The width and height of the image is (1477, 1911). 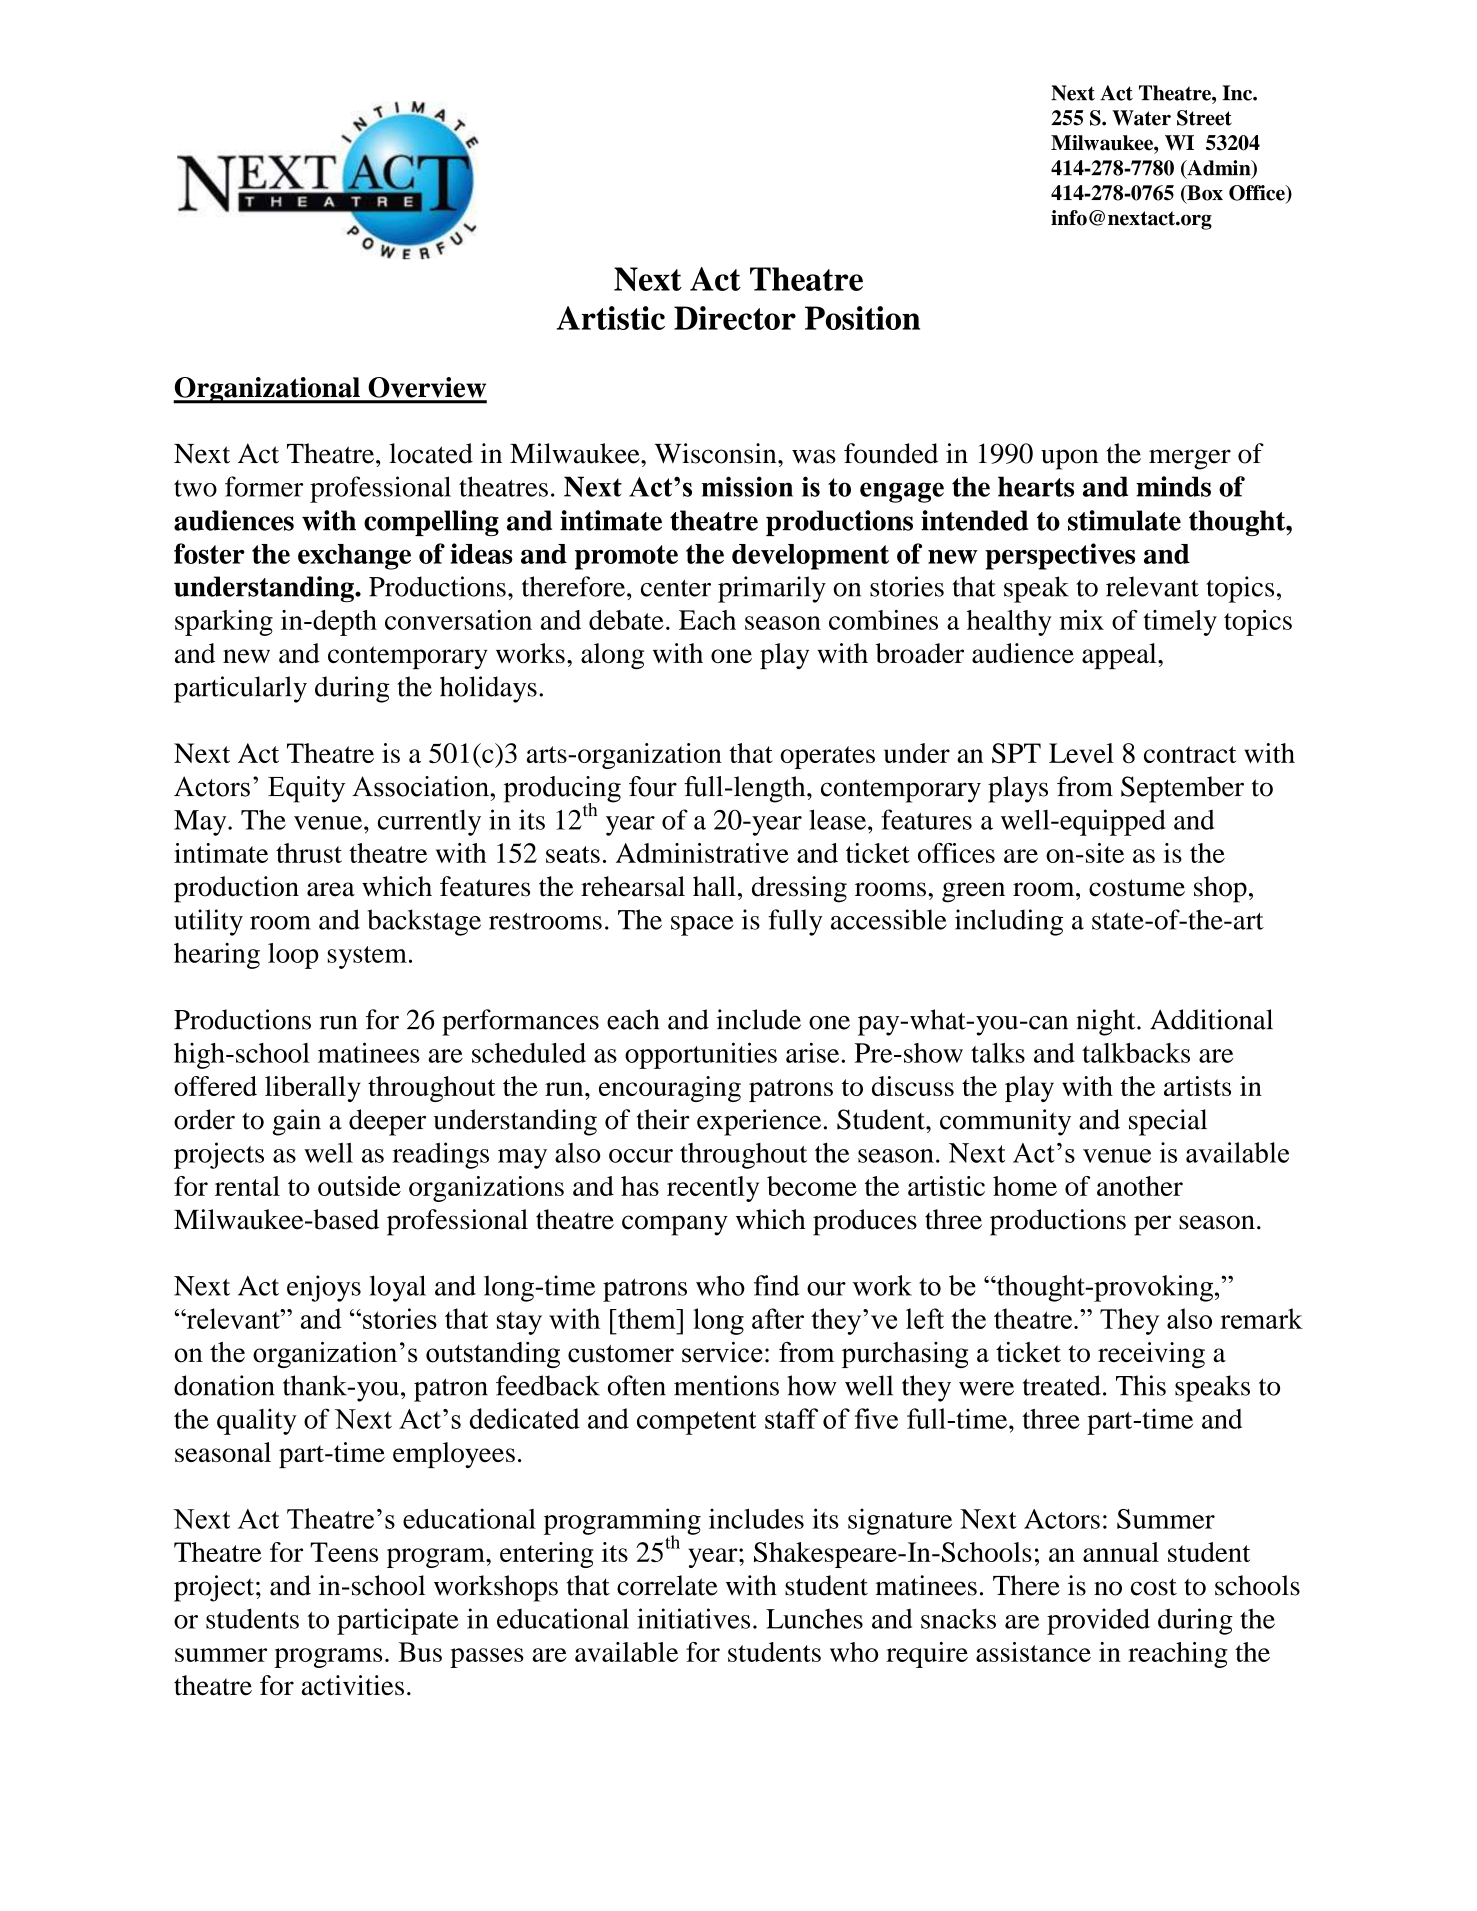 I want to click on activities, so click(x=353, y=1685).
